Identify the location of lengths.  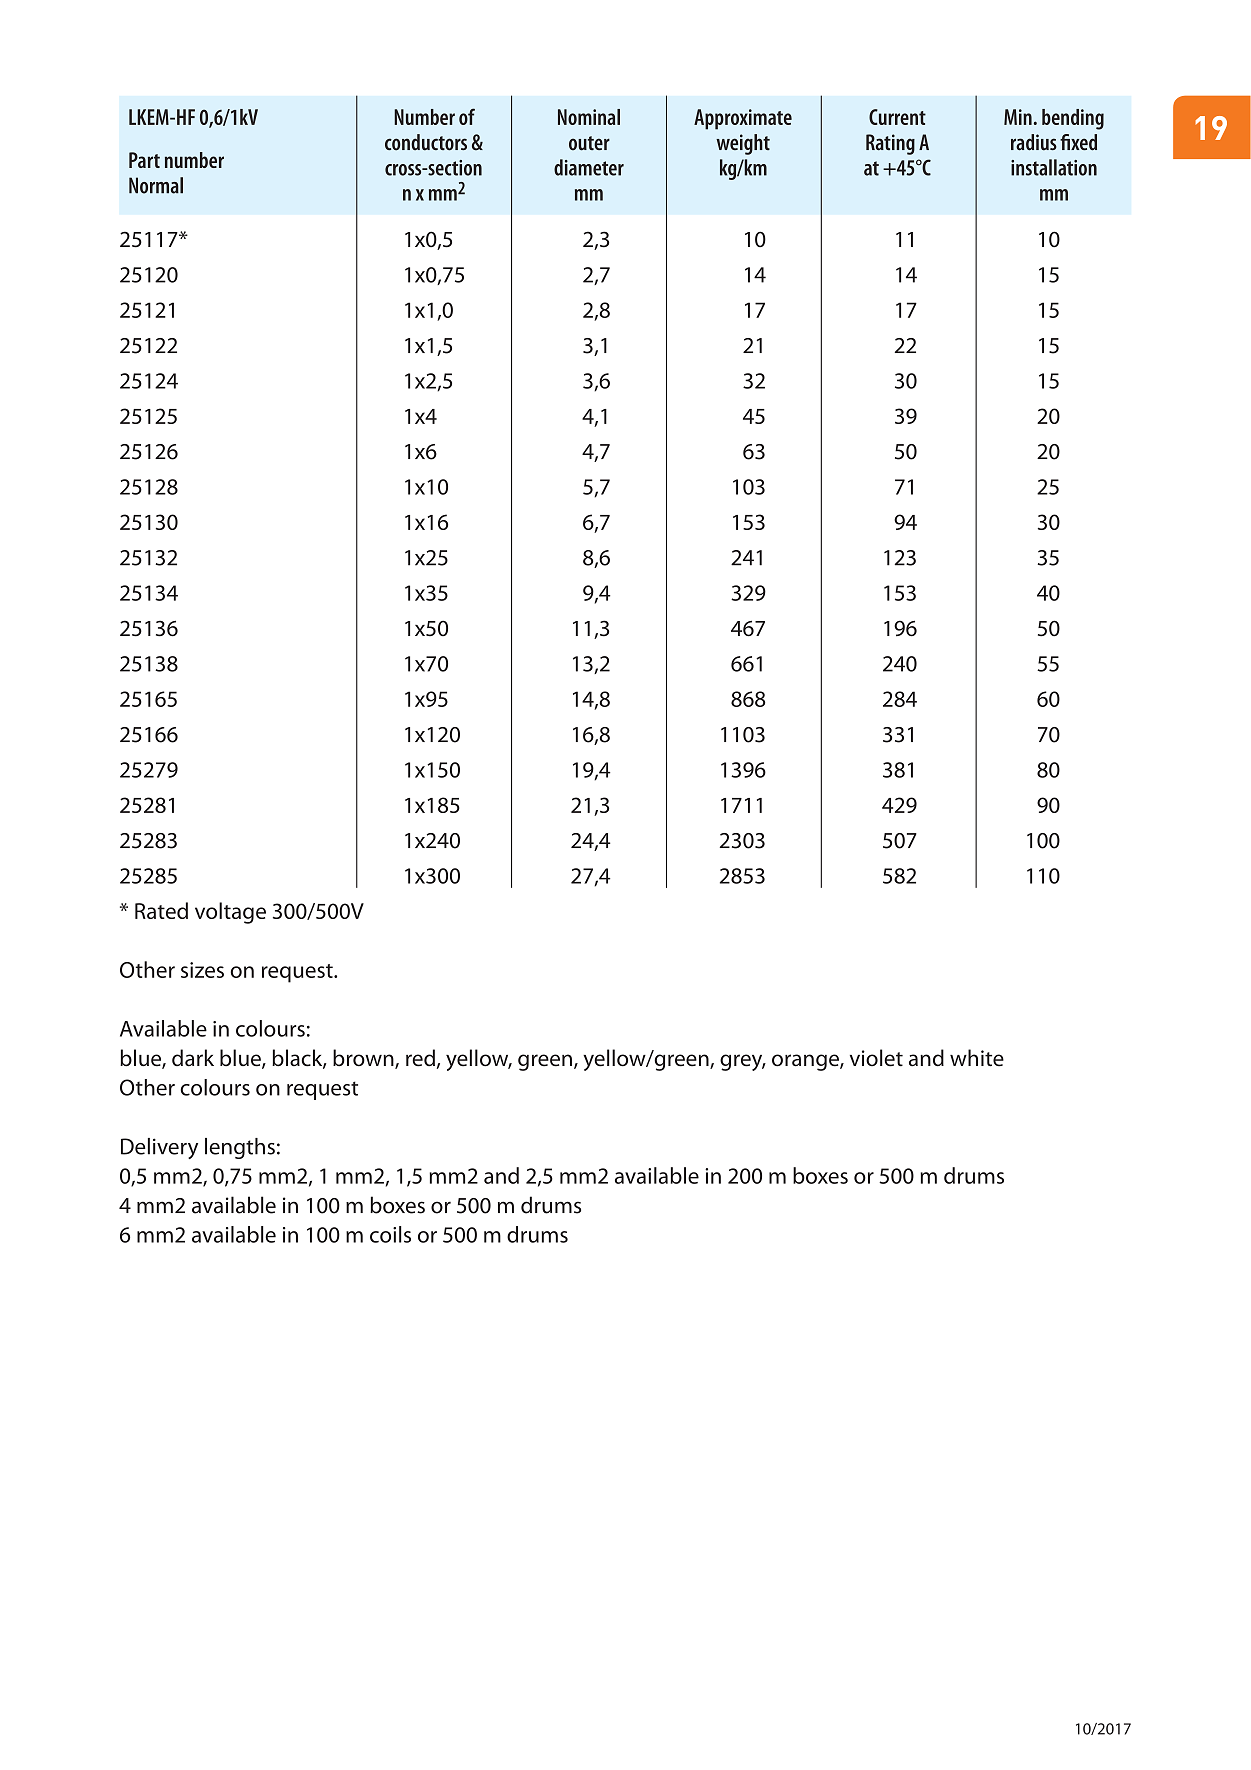
(240, 1148).
